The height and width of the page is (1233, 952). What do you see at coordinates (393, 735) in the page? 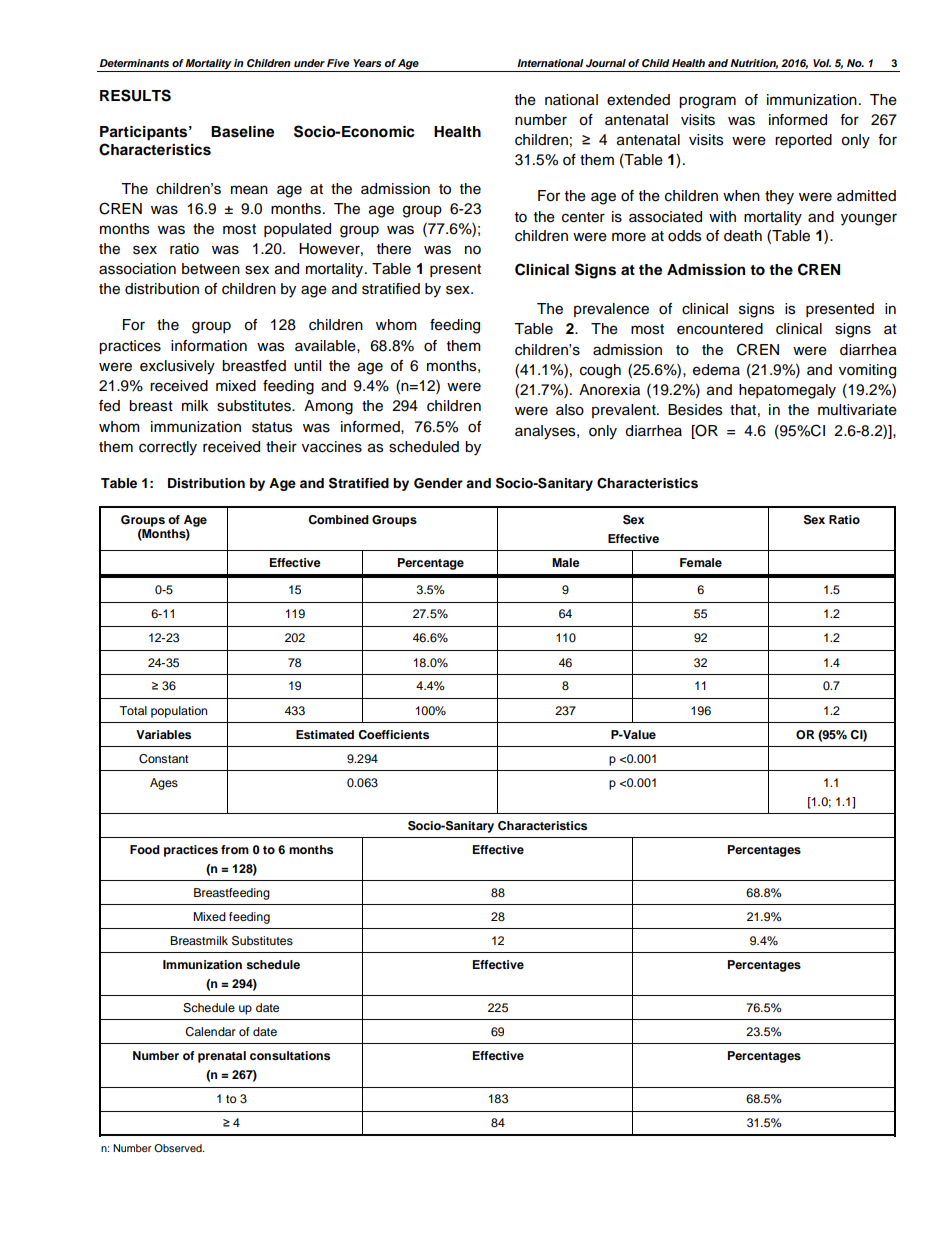
I see `Coefficients` at bounding box center [393, 735].
